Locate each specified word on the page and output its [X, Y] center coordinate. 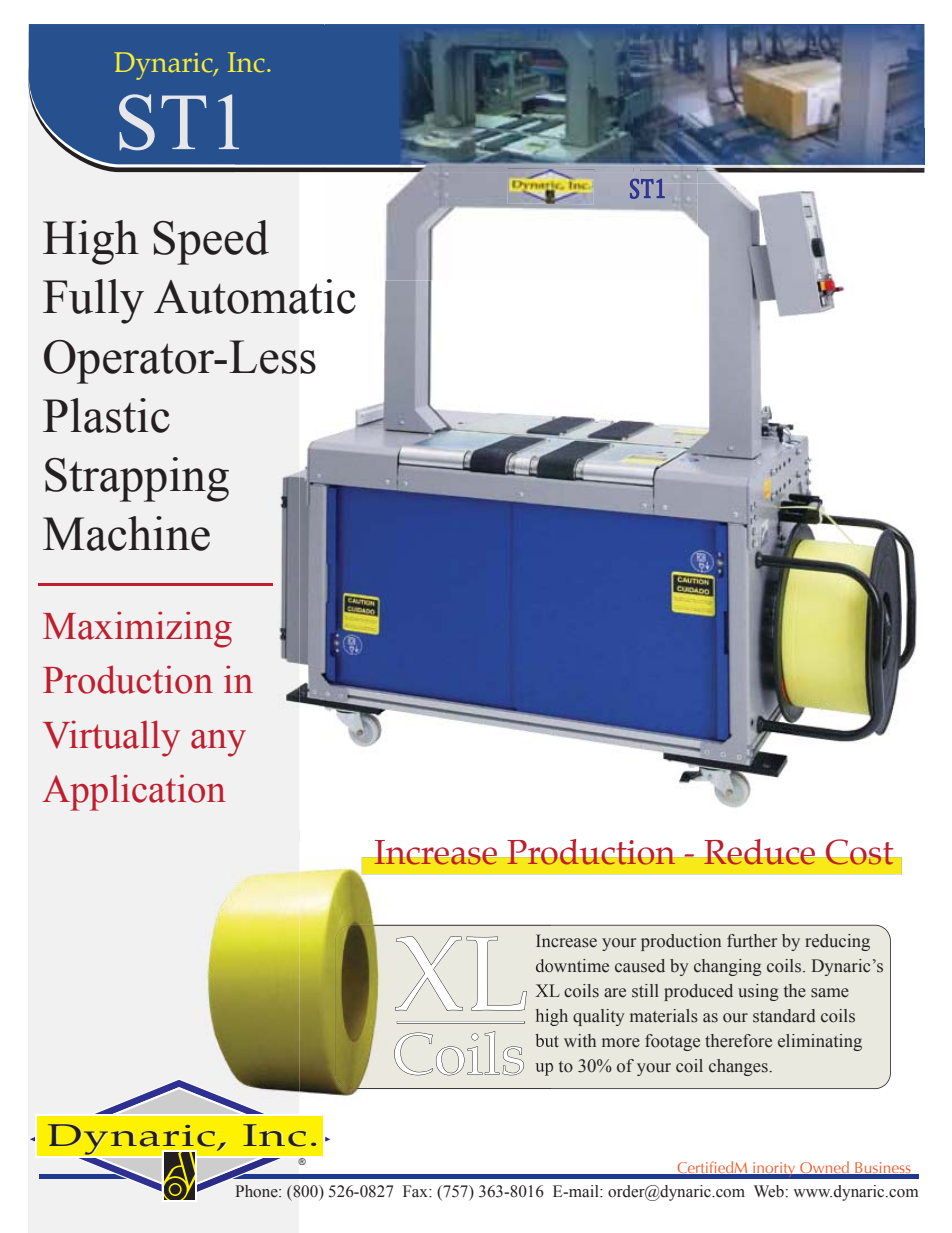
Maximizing [137, 629]
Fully [93, 301]
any [218, 743]
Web [769, 1191]
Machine [126, 533]
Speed [211, 242]
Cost [860, 852]
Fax [416, 1191]
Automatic [255, 296]
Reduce [759, 852]
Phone [258, 1191]
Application [134, 792]
